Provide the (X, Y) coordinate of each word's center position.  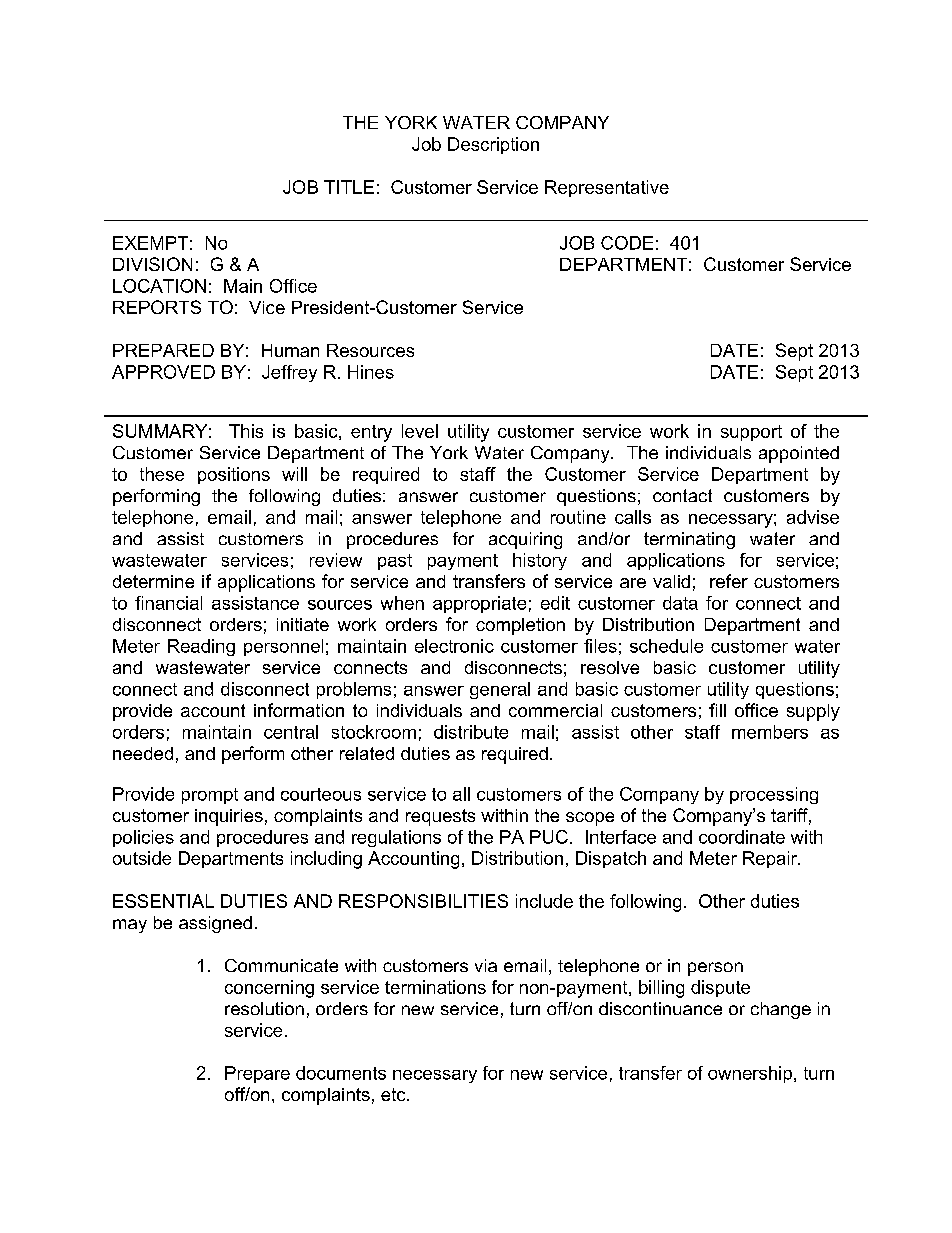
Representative (607, 188)
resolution (264, 1008)
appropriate (479, 604)
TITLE (349, 187)
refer (729, 581)
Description (493, 145)
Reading (201, 647)
